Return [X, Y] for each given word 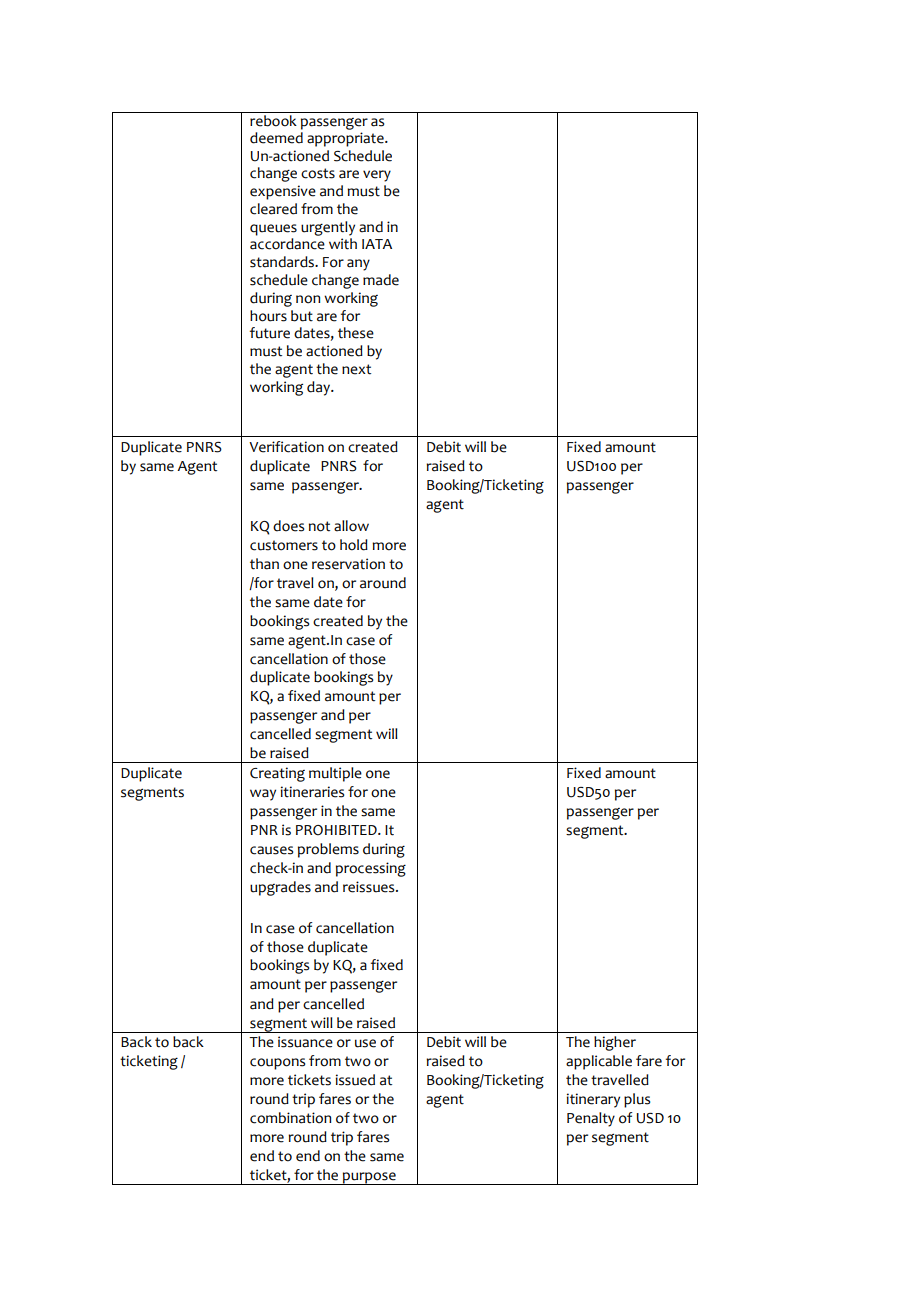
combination [290, 1118]
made [381, 280]
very [377, 176]
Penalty [591, 1119]
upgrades [280, 888]
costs [318, 173]
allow [351, 526]
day [319, 388]
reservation [348, 564]
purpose [369, 1178]
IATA [377, 244]
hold [354, 545]
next [356, 369]
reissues [370, 887]
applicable [599, 1062]
